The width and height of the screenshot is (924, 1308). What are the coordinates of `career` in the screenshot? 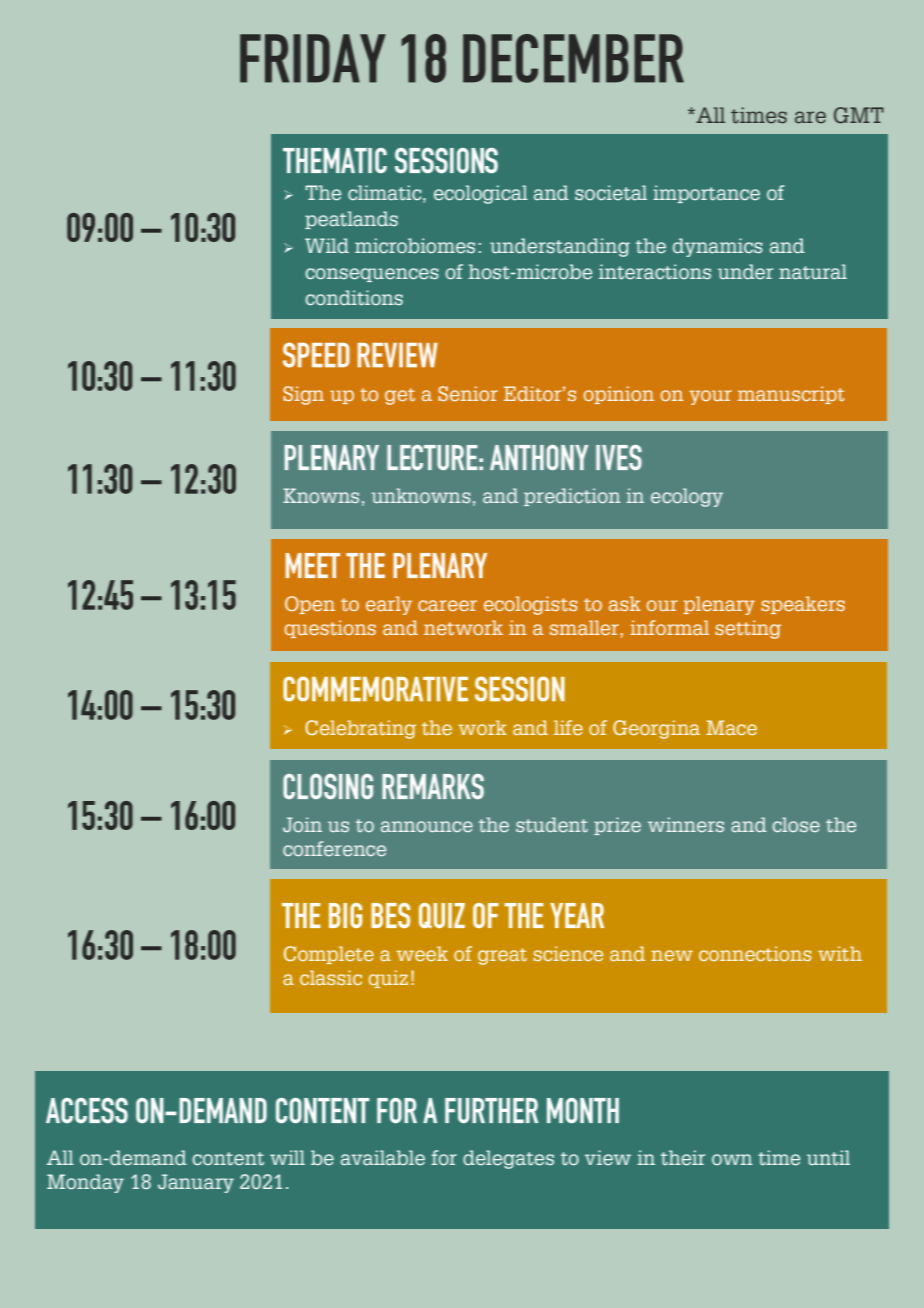 It's located at (447, 605).
